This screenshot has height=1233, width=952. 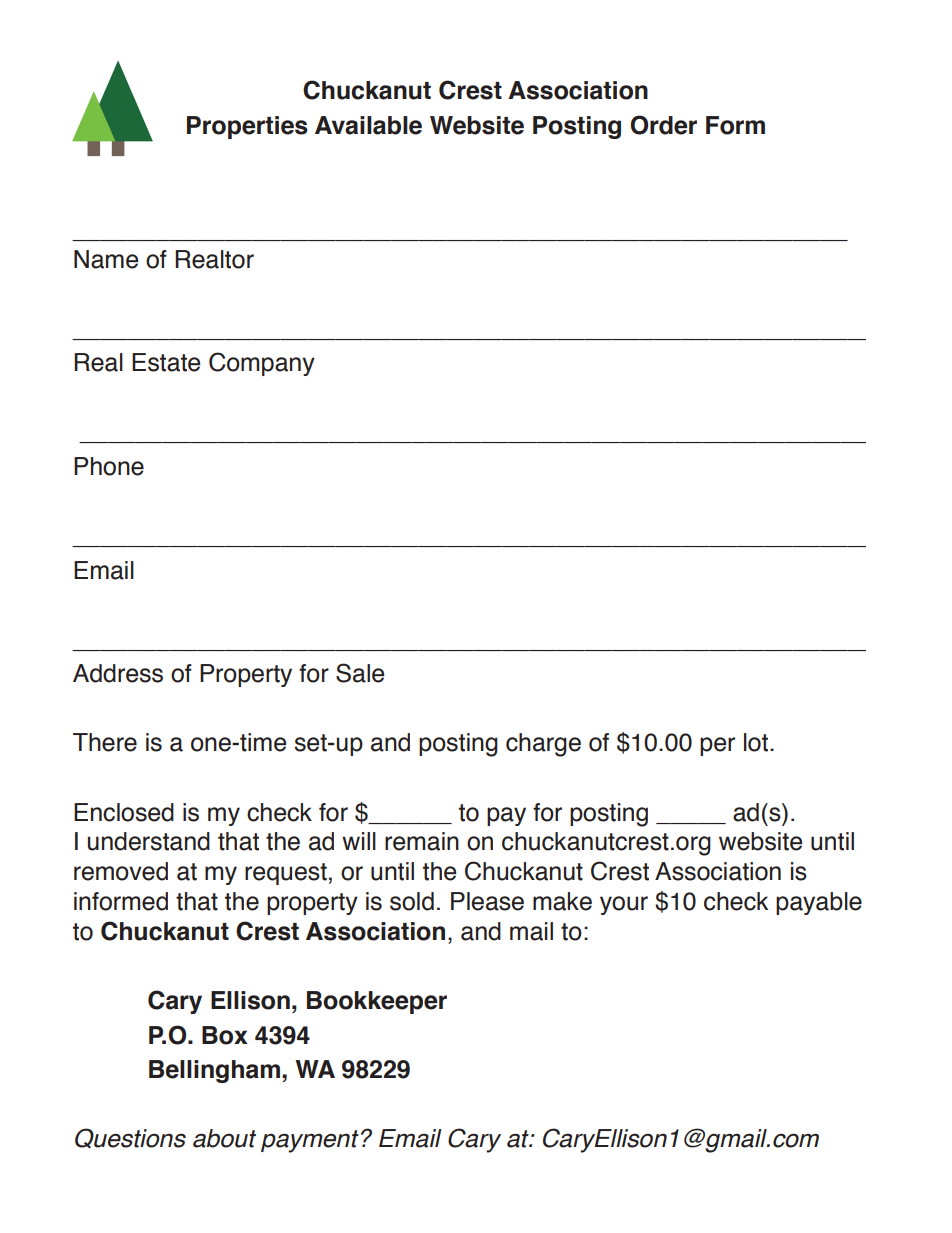 What do you see at coordinates (360, 673) in the screenshot?
I see `Sale` at bounding box center [360, 673].
